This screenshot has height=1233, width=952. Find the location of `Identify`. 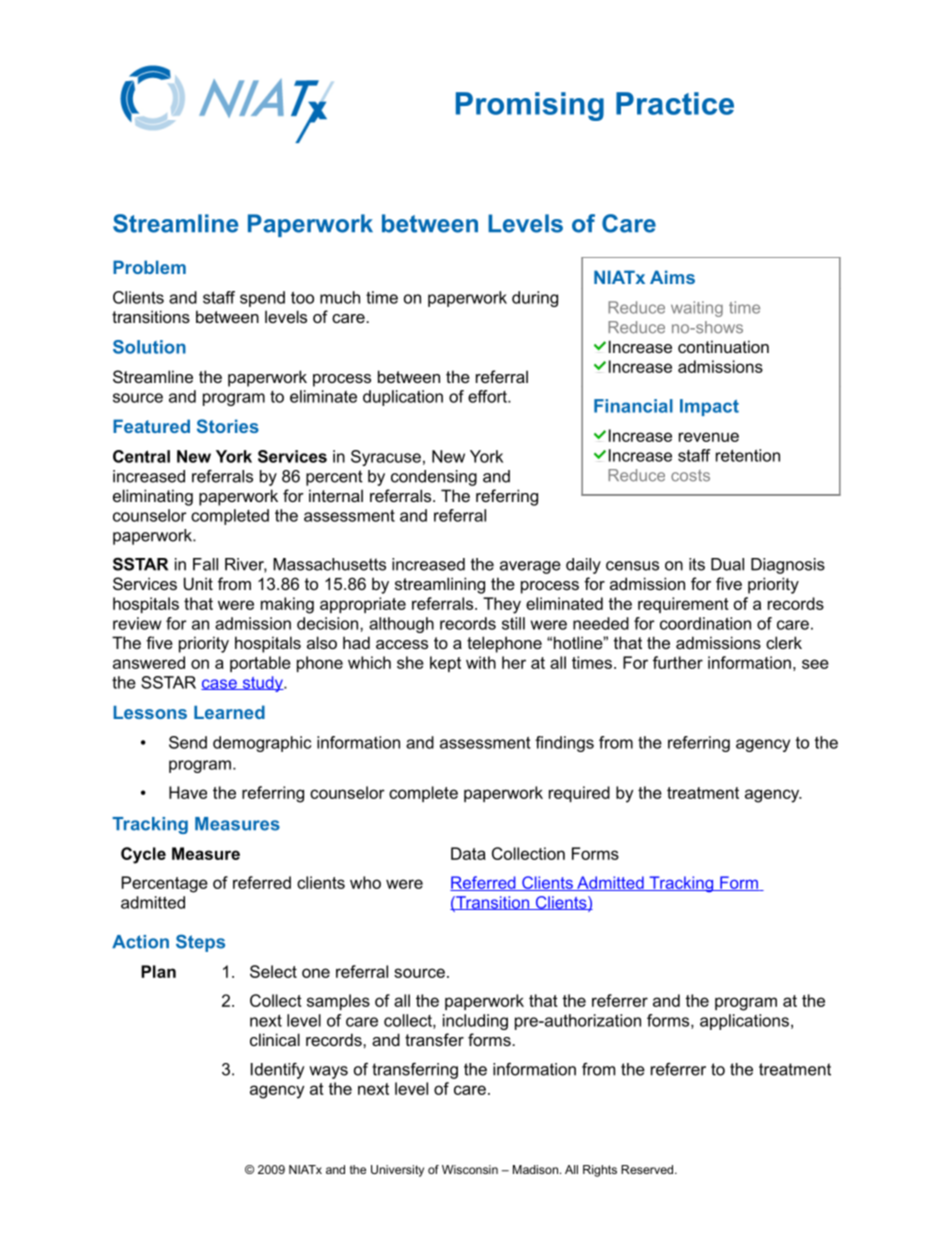

Identify is located at coordinates (277, 1071).
